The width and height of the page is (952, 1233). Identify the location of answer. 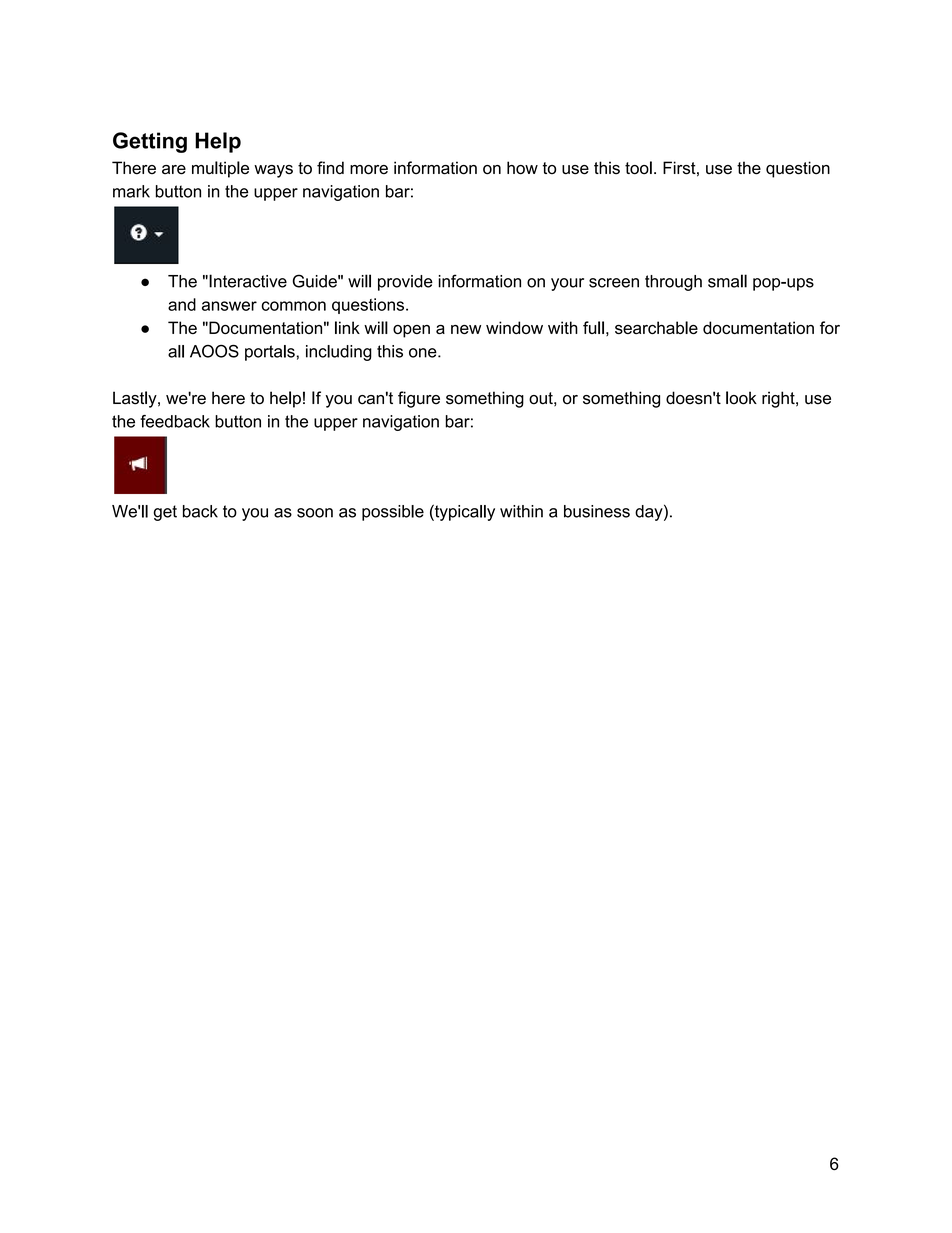
(229, 306).
